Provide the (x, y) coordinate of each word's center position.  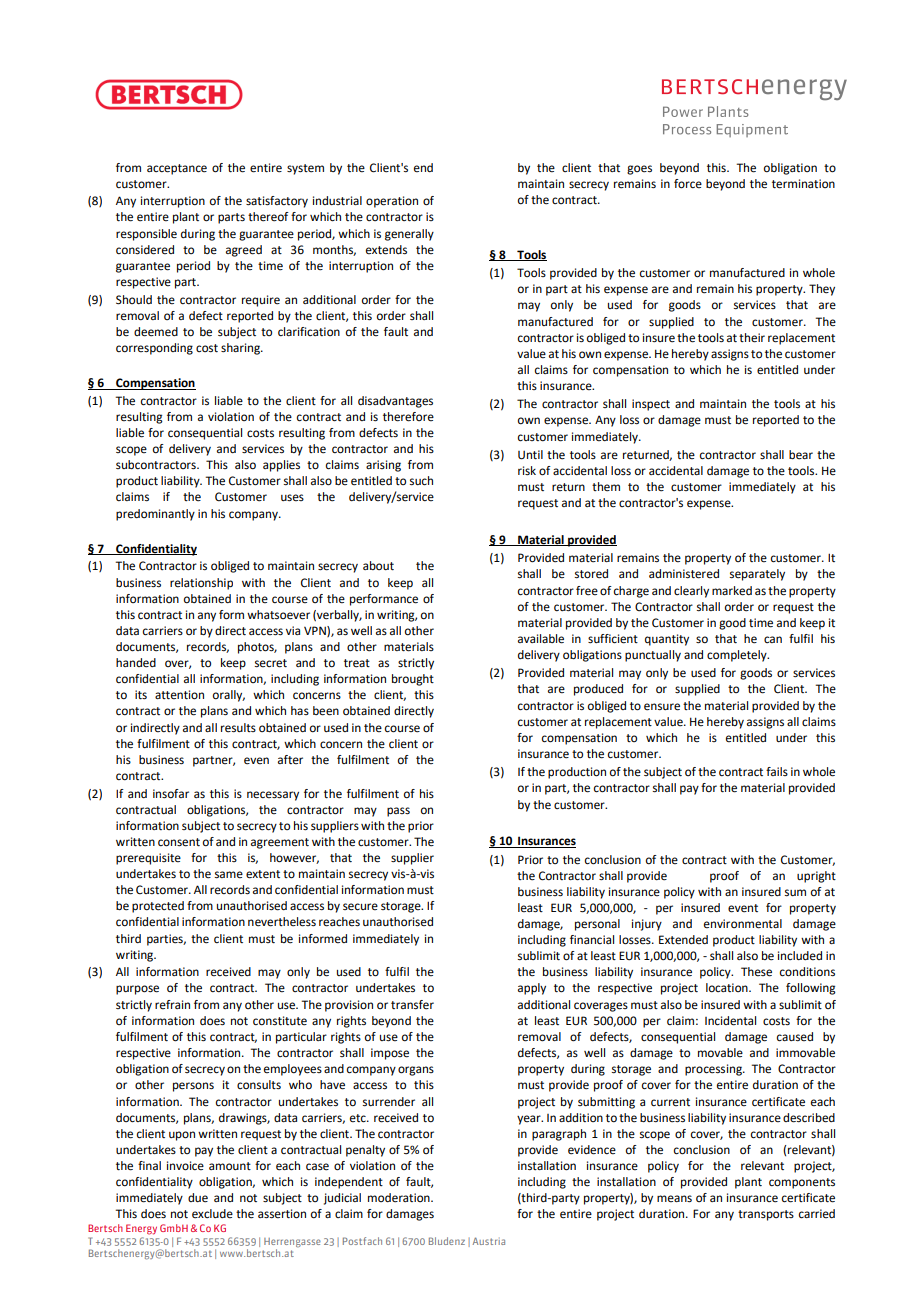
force (688, 184)
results (238, 728)
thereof (268, 217)
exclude (212, 1214)
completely (738, 656)
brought (413, 680)
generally (409, 235)
